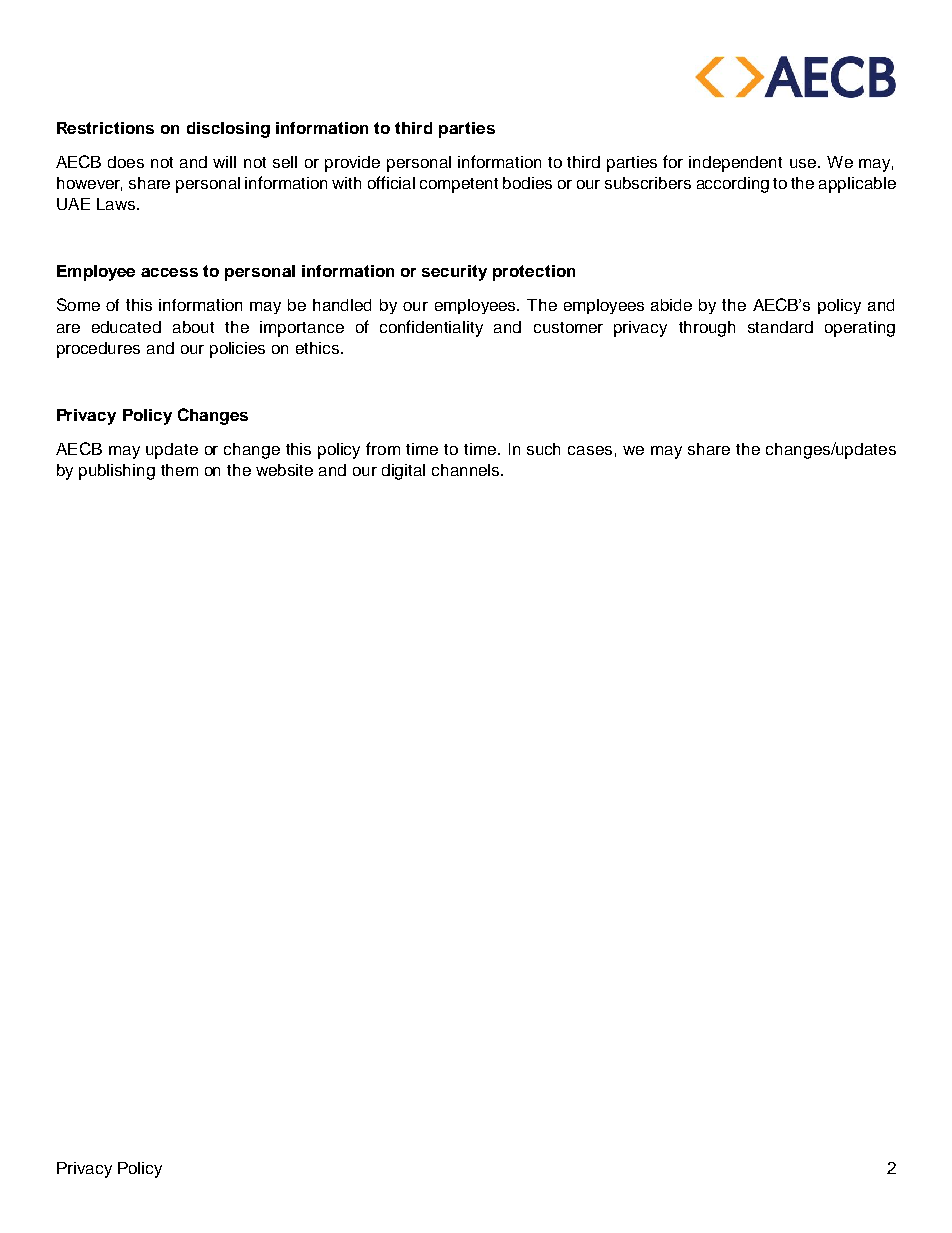  What do you see at coordinates (534, 273) in the document?
I see `protection` at bounding box center [534, 273].
